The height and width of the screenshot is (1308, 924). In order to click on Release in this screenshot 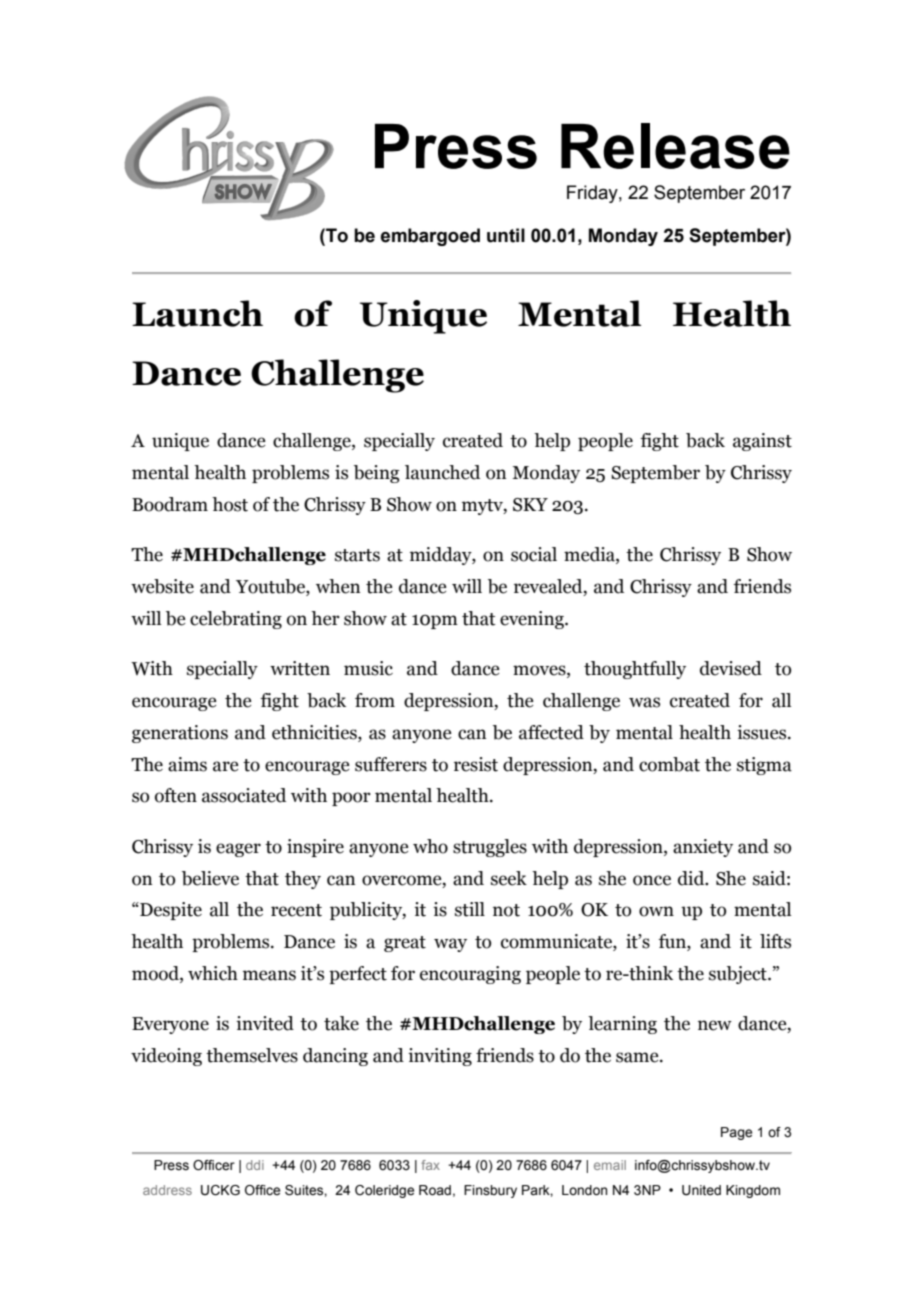, I will do `click(675, 146)`.
